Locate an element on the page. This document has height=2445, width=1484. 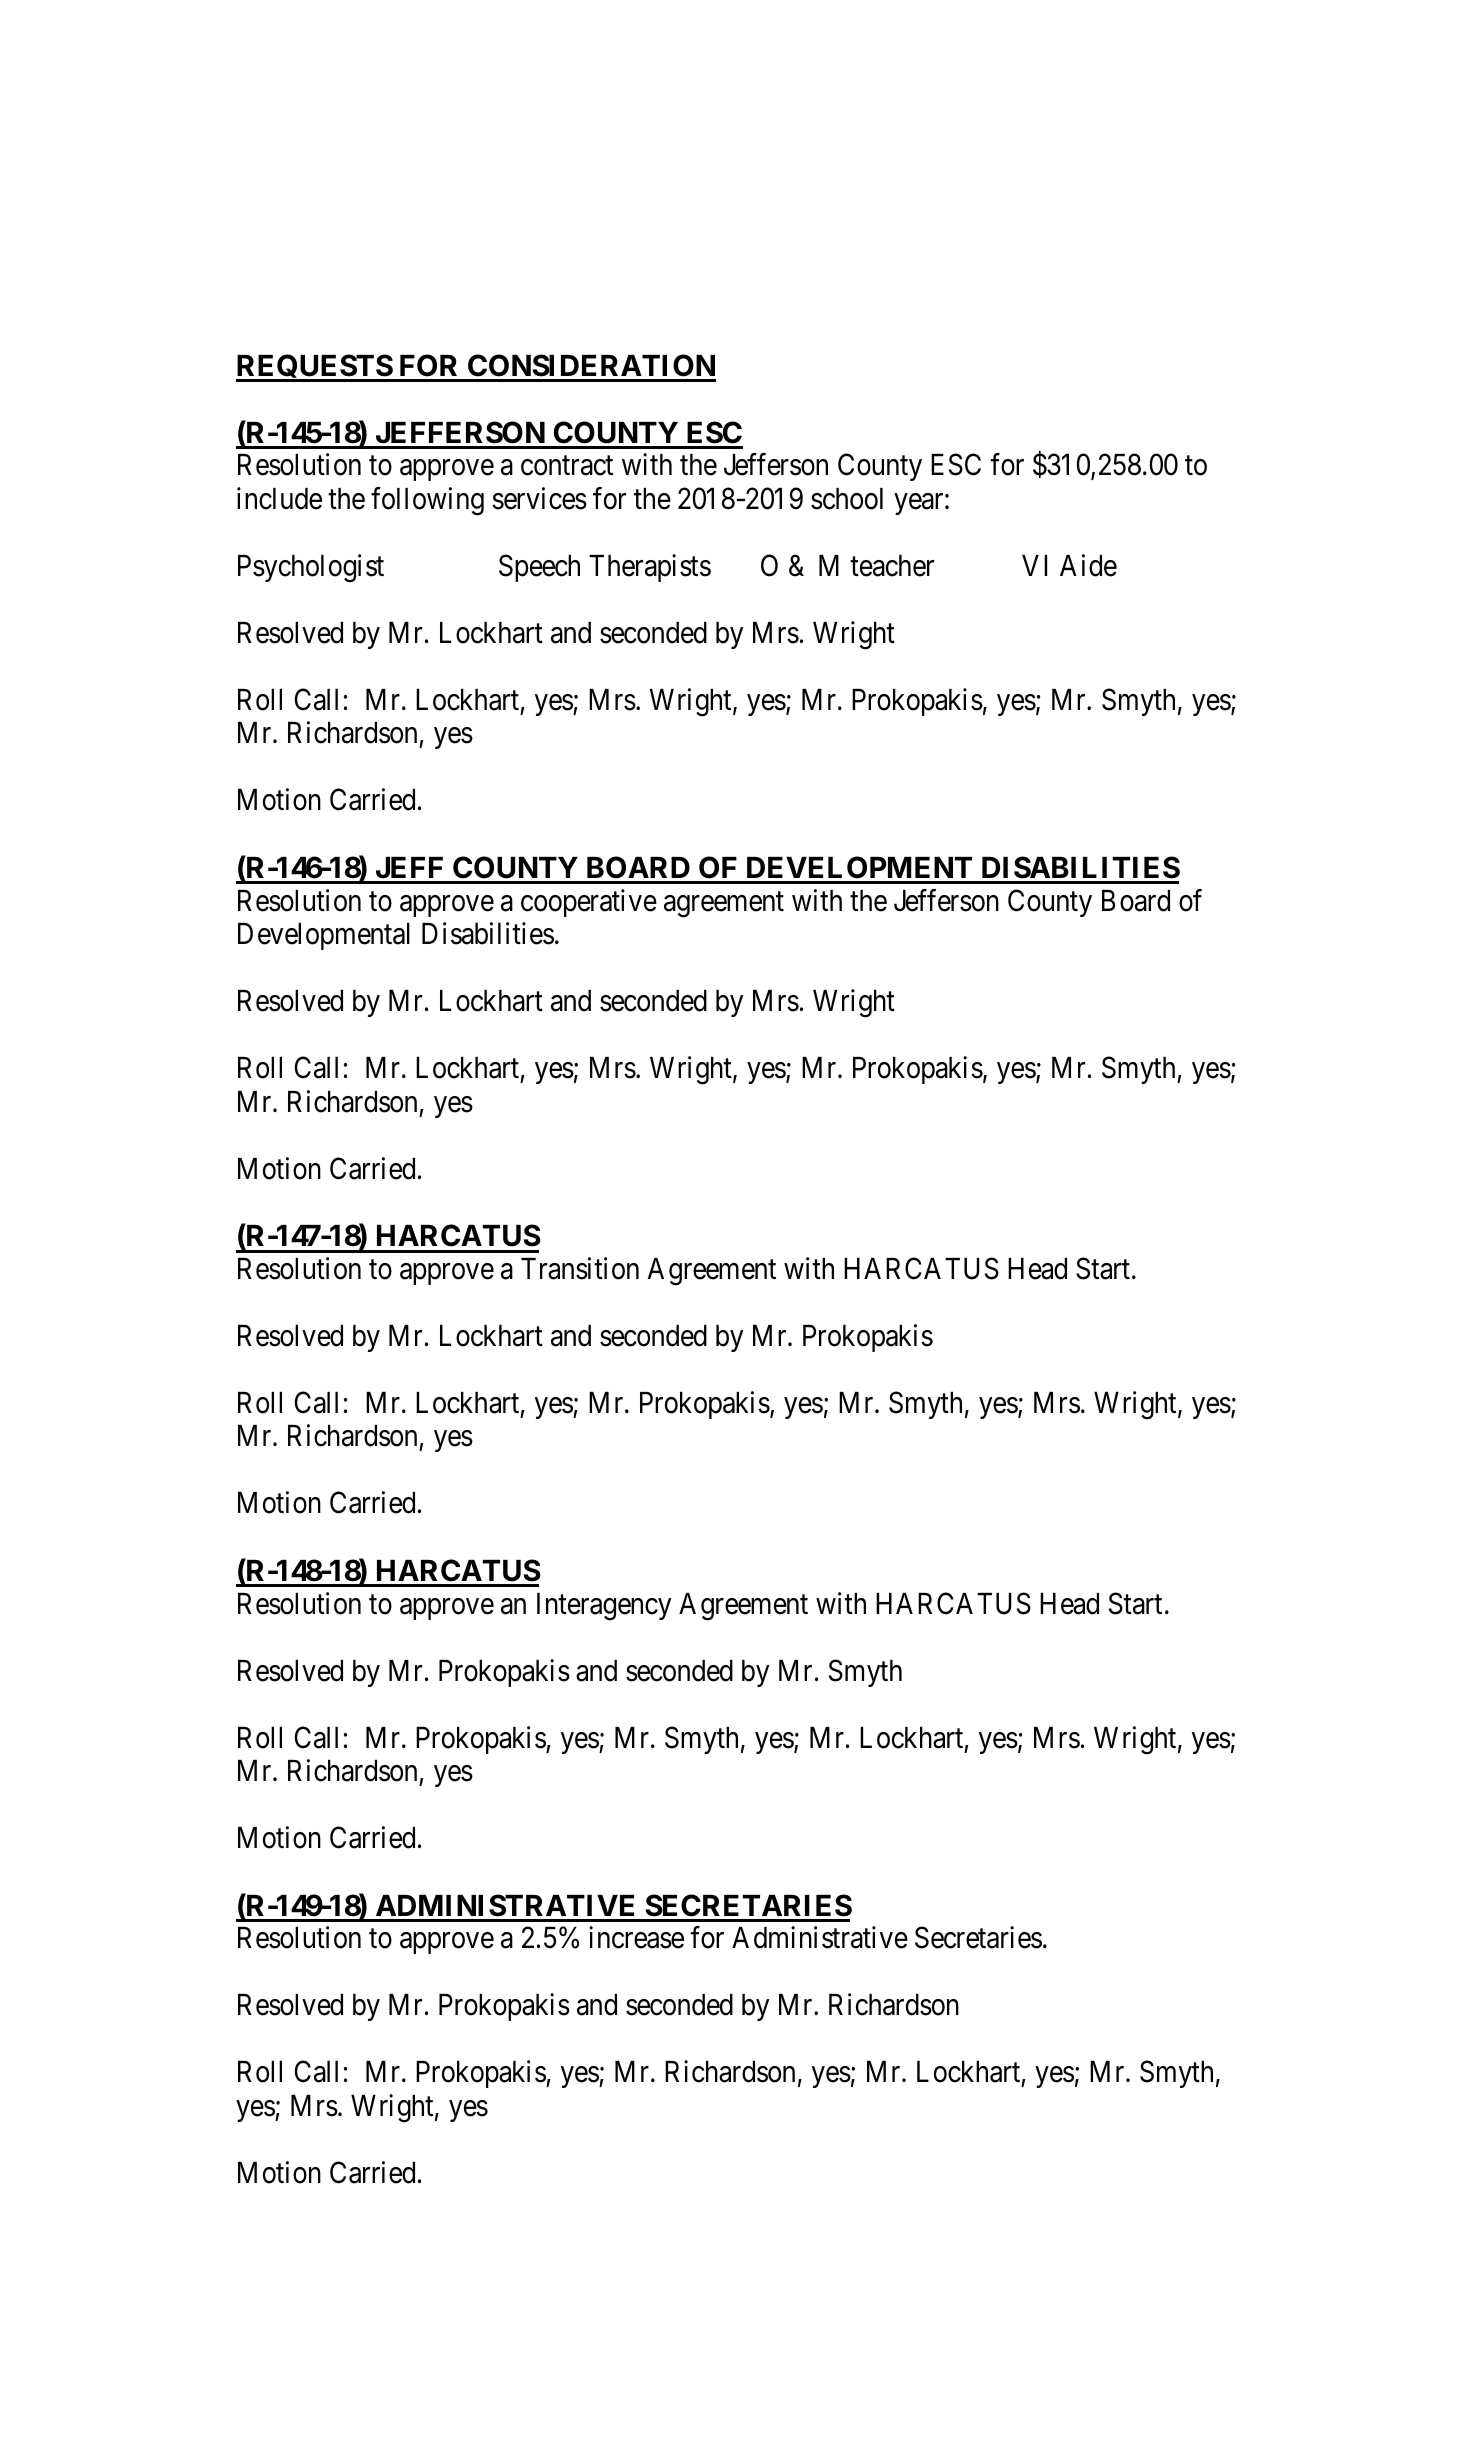
Interagency is located at coordinates (604, 1607).
